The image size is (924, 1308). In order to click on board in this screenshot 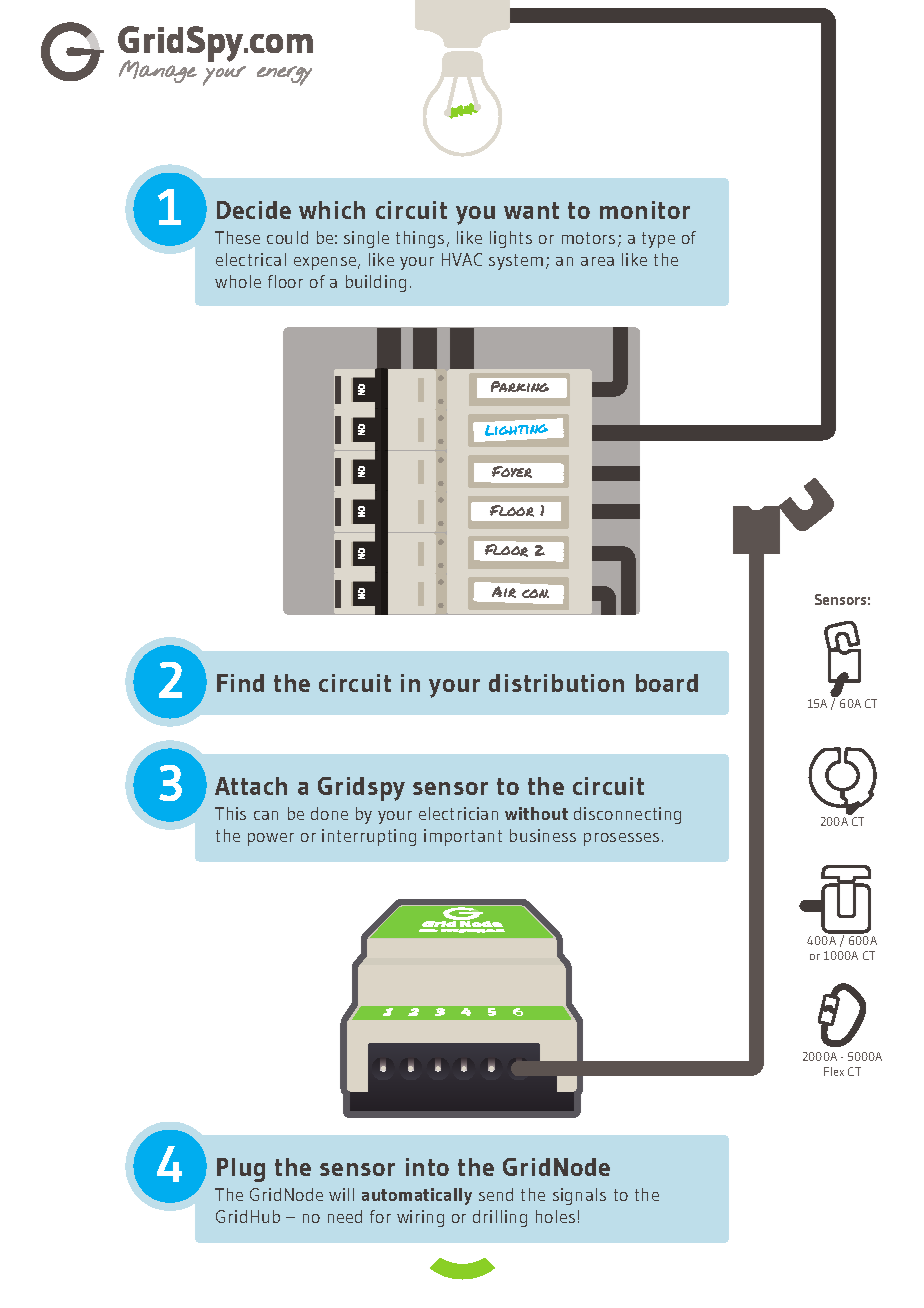, I will do `click(667, 683)`.
